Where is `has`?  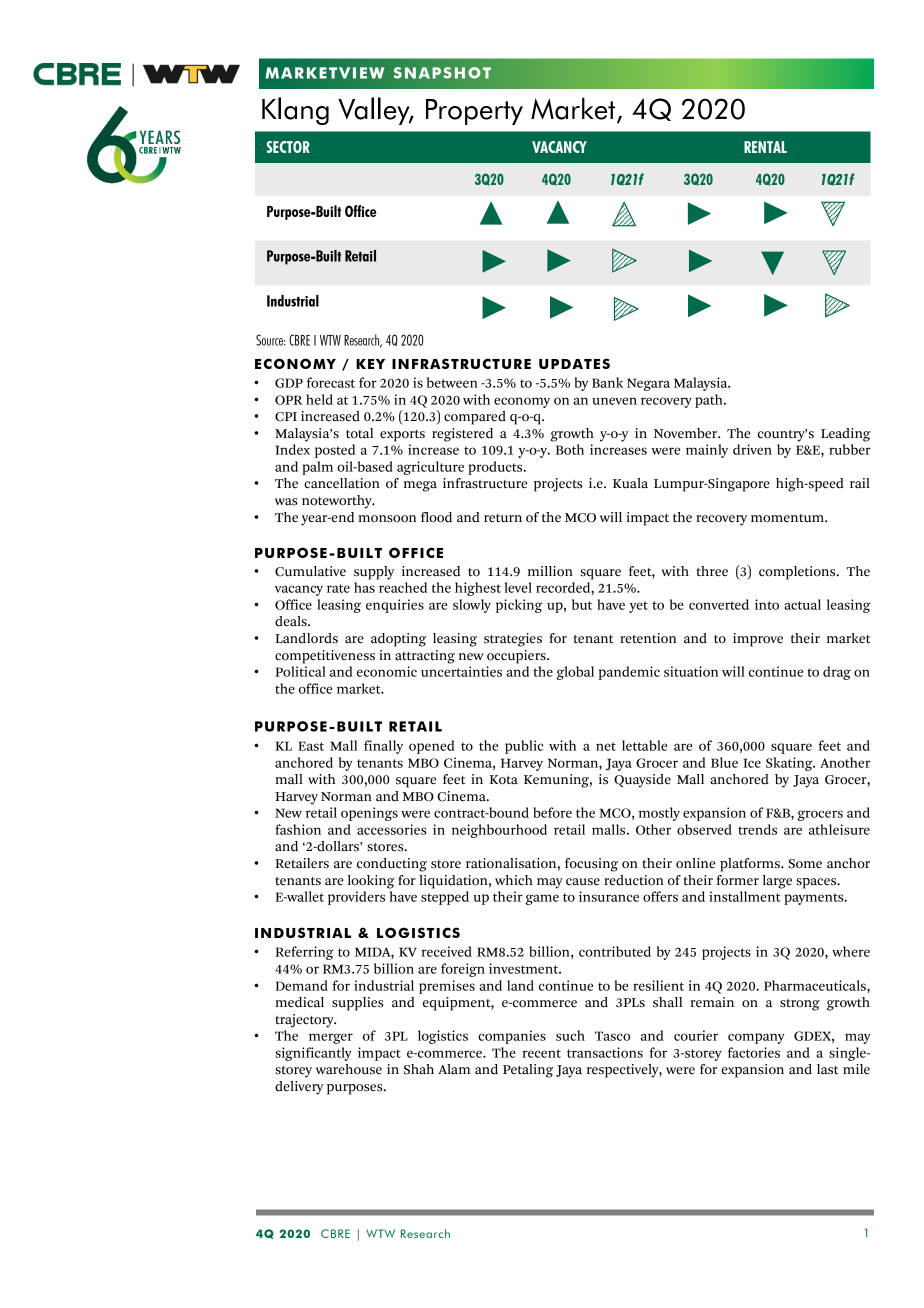
has is located at coordinates (364, 587).
